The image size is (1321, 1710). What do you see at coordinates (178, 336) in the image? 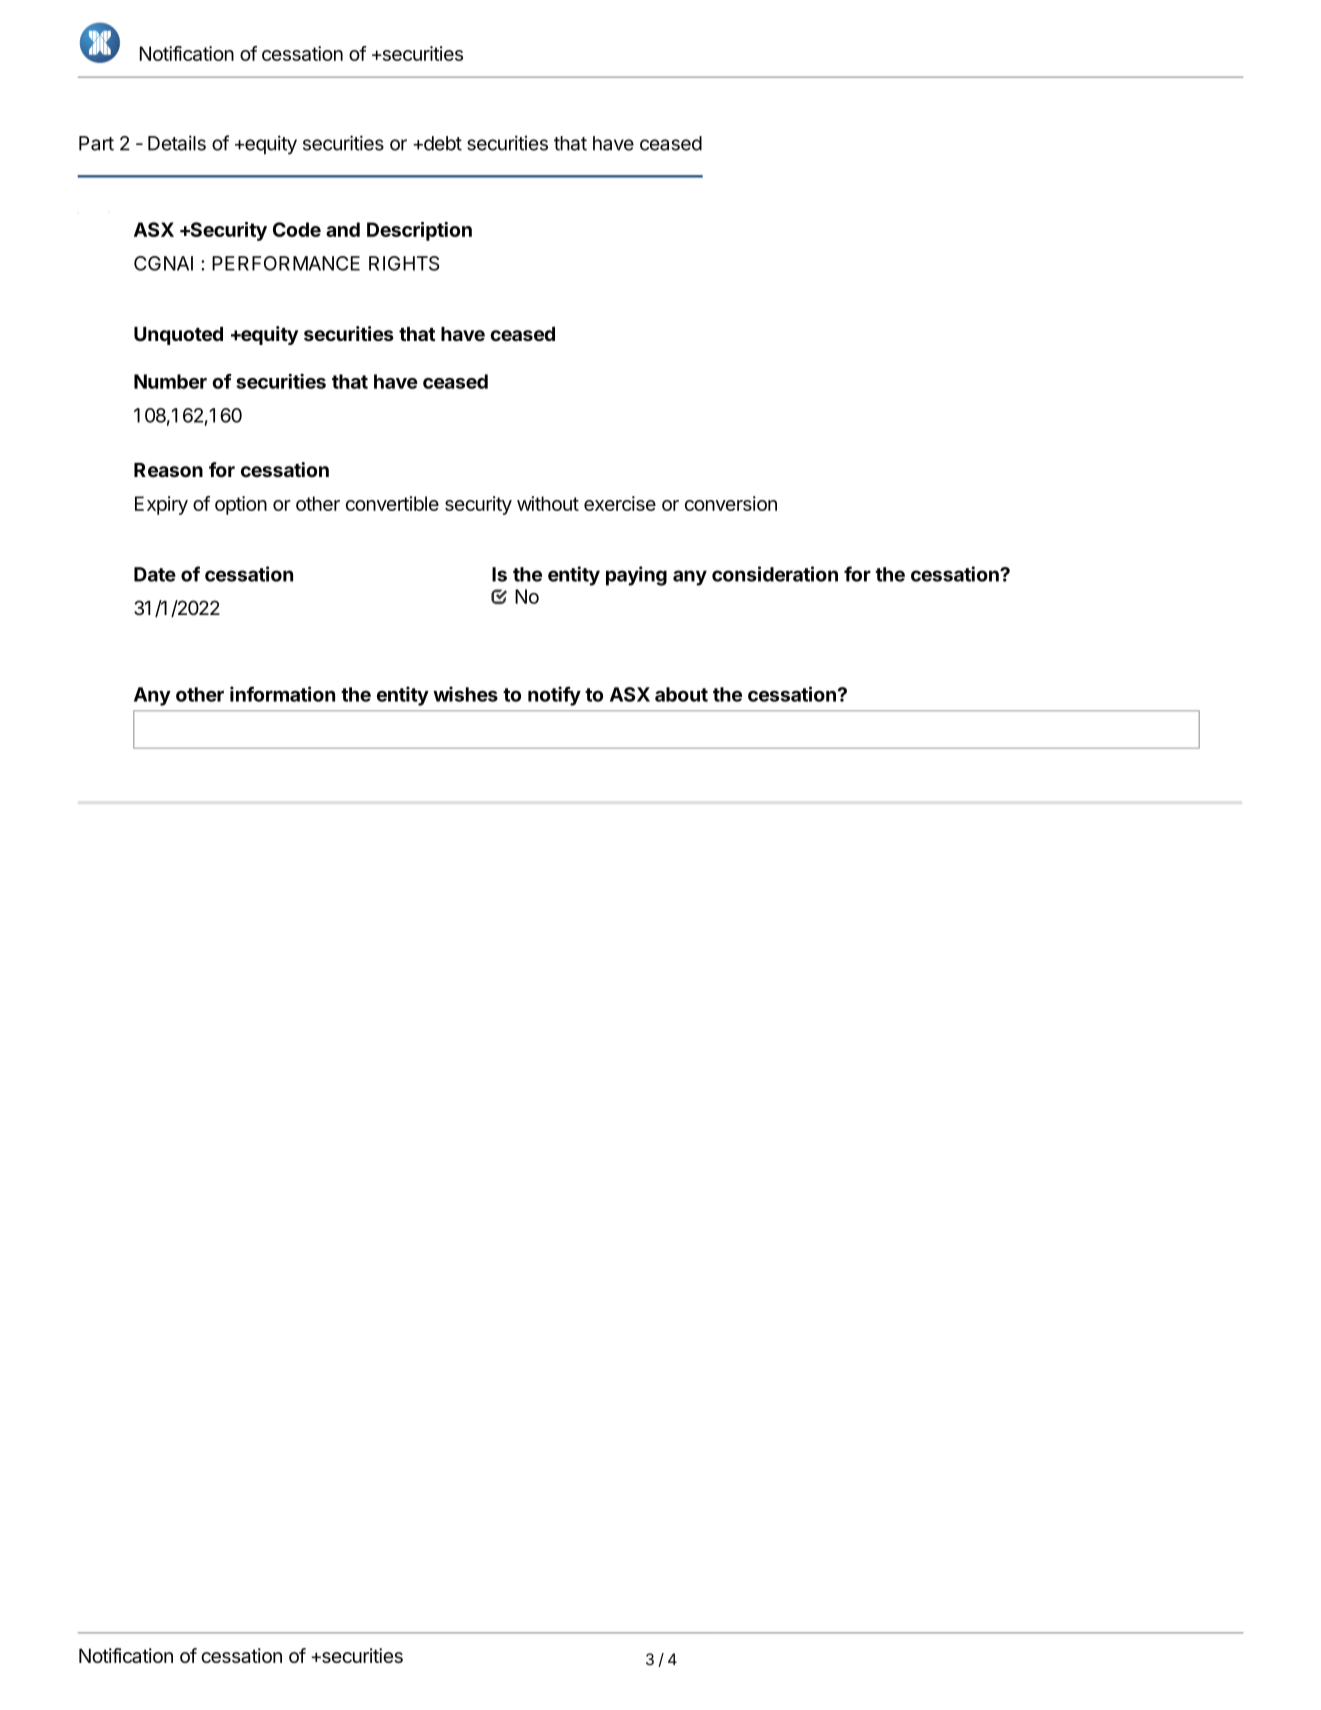
I see `Unquoted` at bounding box center [178, 336].
